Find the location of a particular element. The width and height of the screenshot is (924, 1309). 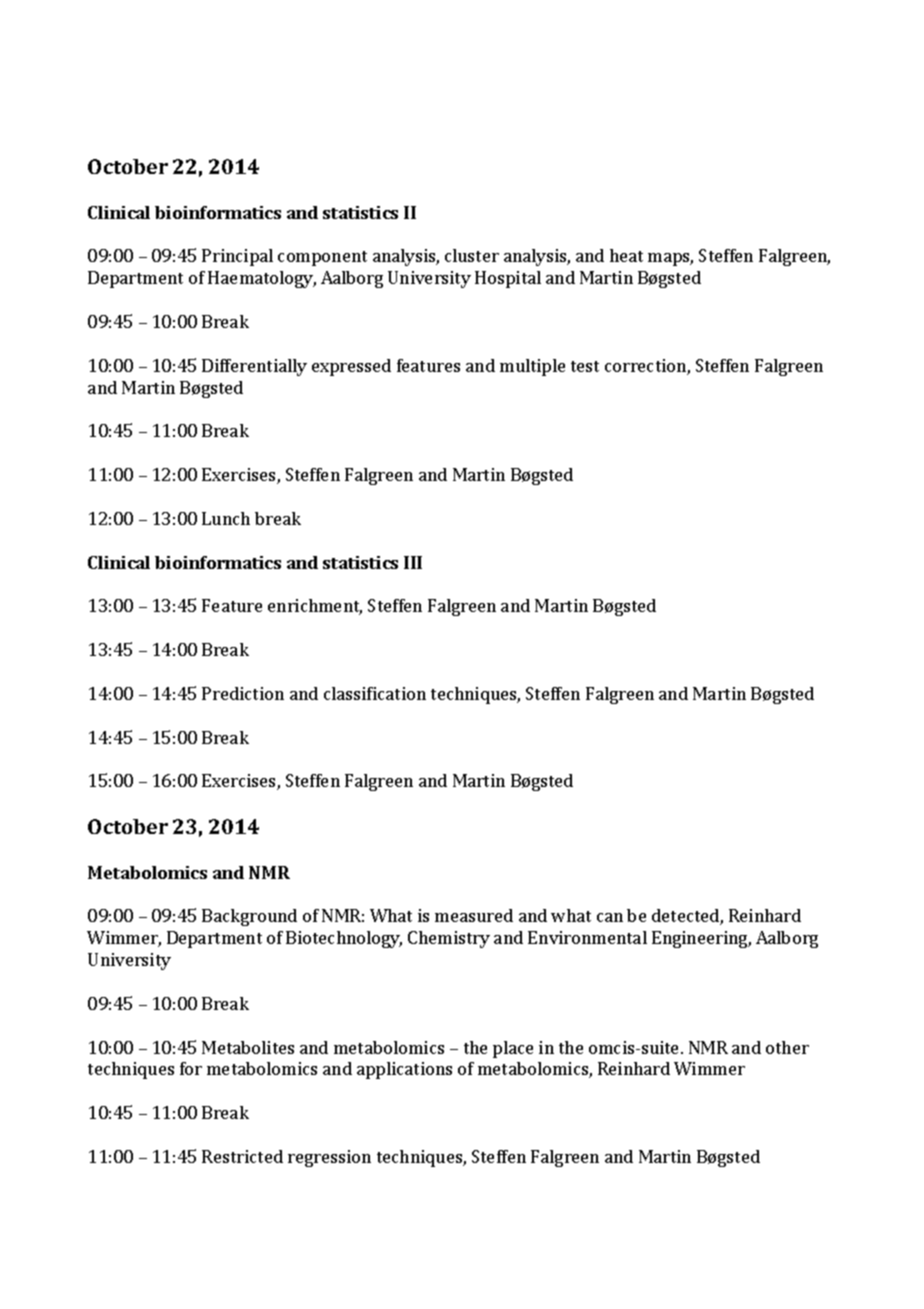

component is located at coordinates (322, 258).
